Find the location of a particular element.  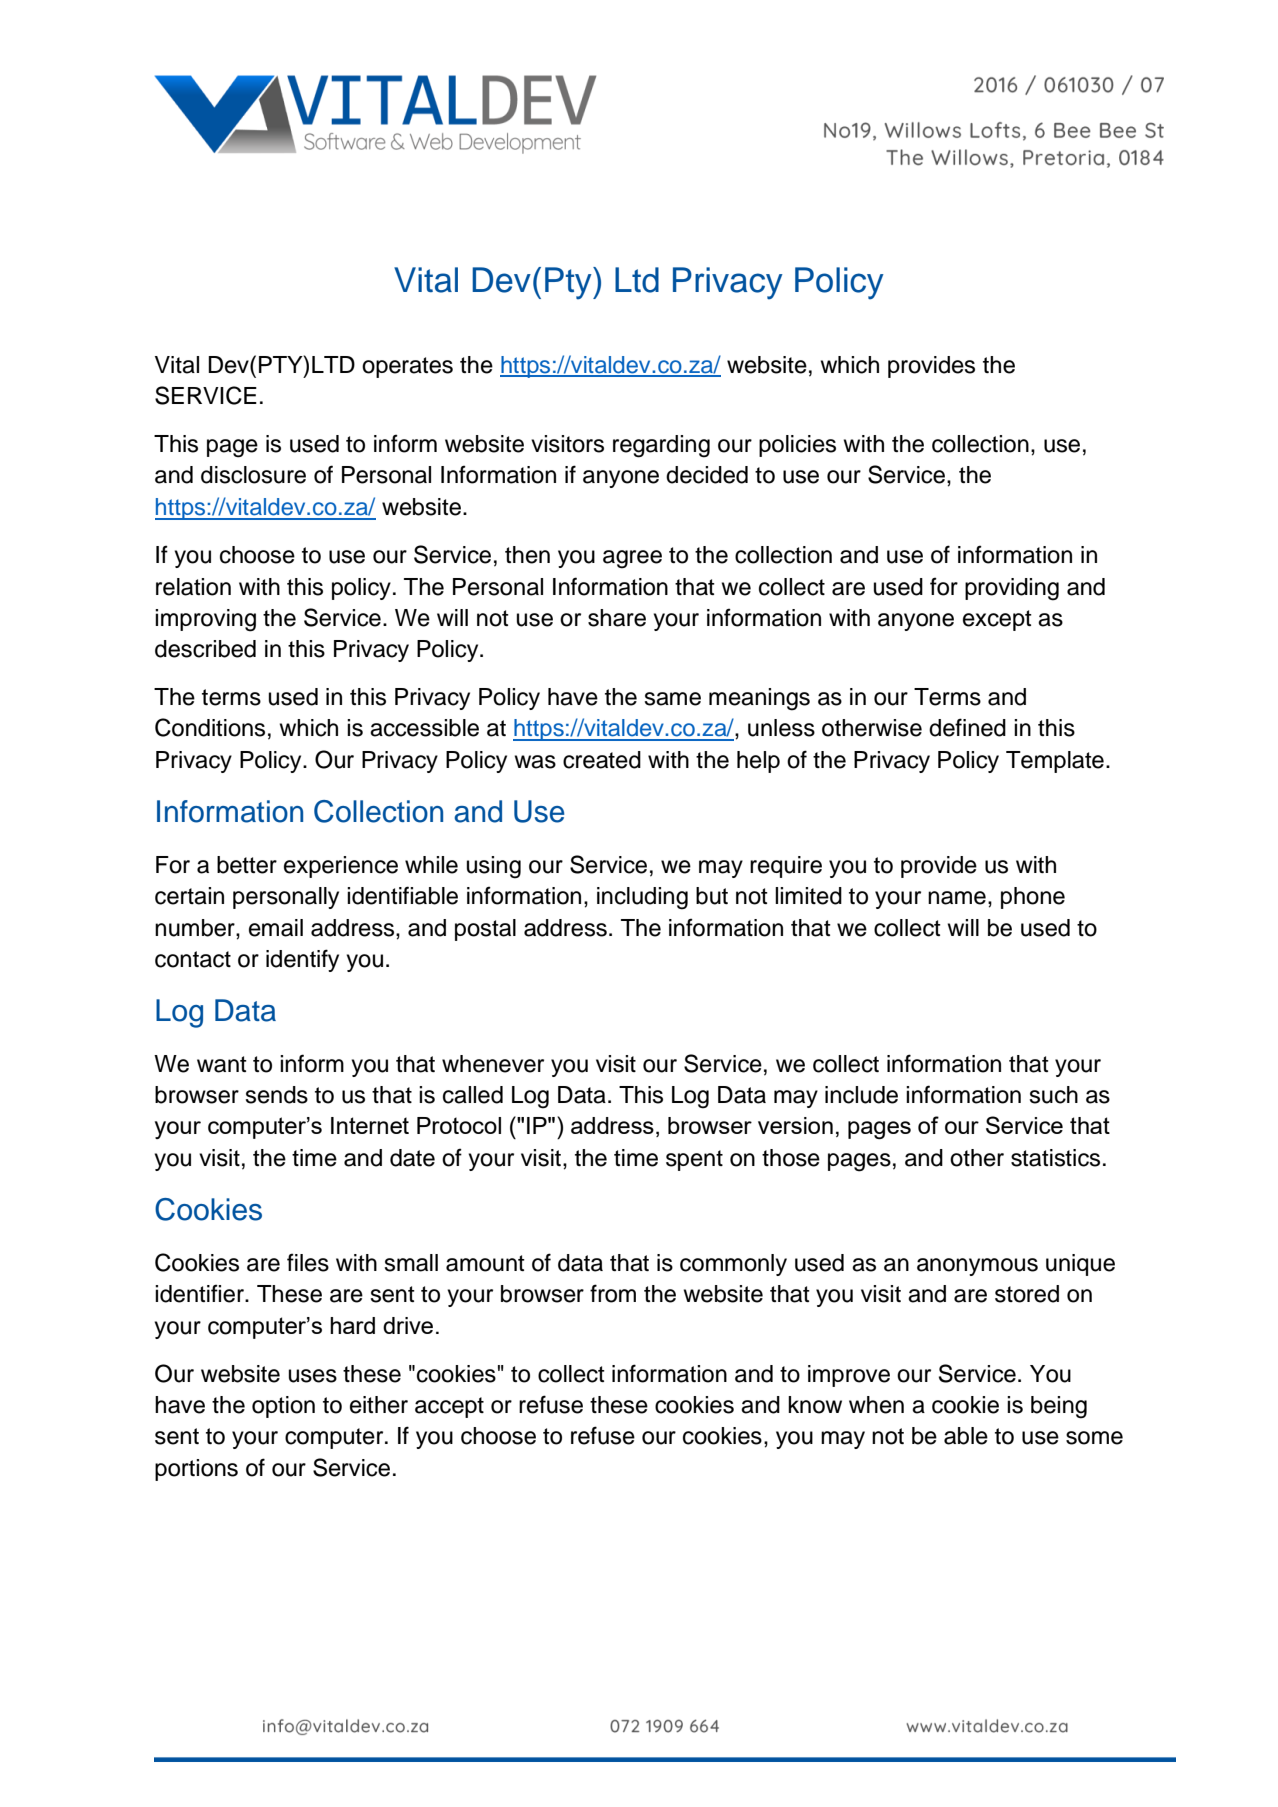

operates is located at coordinates (407, 367).
